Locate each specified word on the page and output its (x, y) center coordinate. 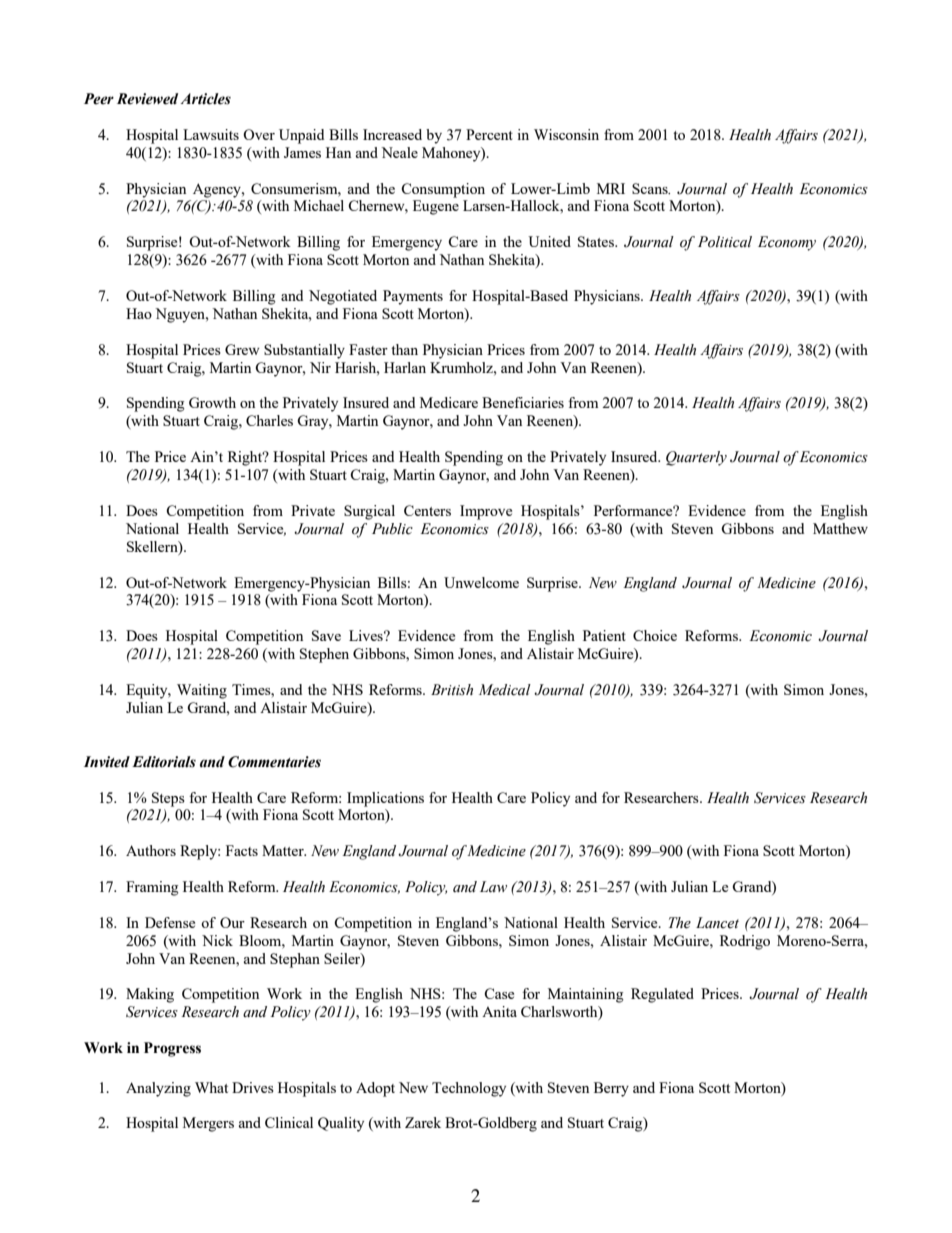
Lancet (717, 923)
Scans (651, 188)
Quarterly (696, 458)
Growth (212, 402)
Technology (469, 1089)
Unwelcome (481, 582)
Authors (151, 850)
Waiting (202, 691)
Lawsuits (211, 134)
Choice (655, 635)
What (211, 1087)
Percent (489, 134)
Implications (385, 799)
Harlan (405, 367)
